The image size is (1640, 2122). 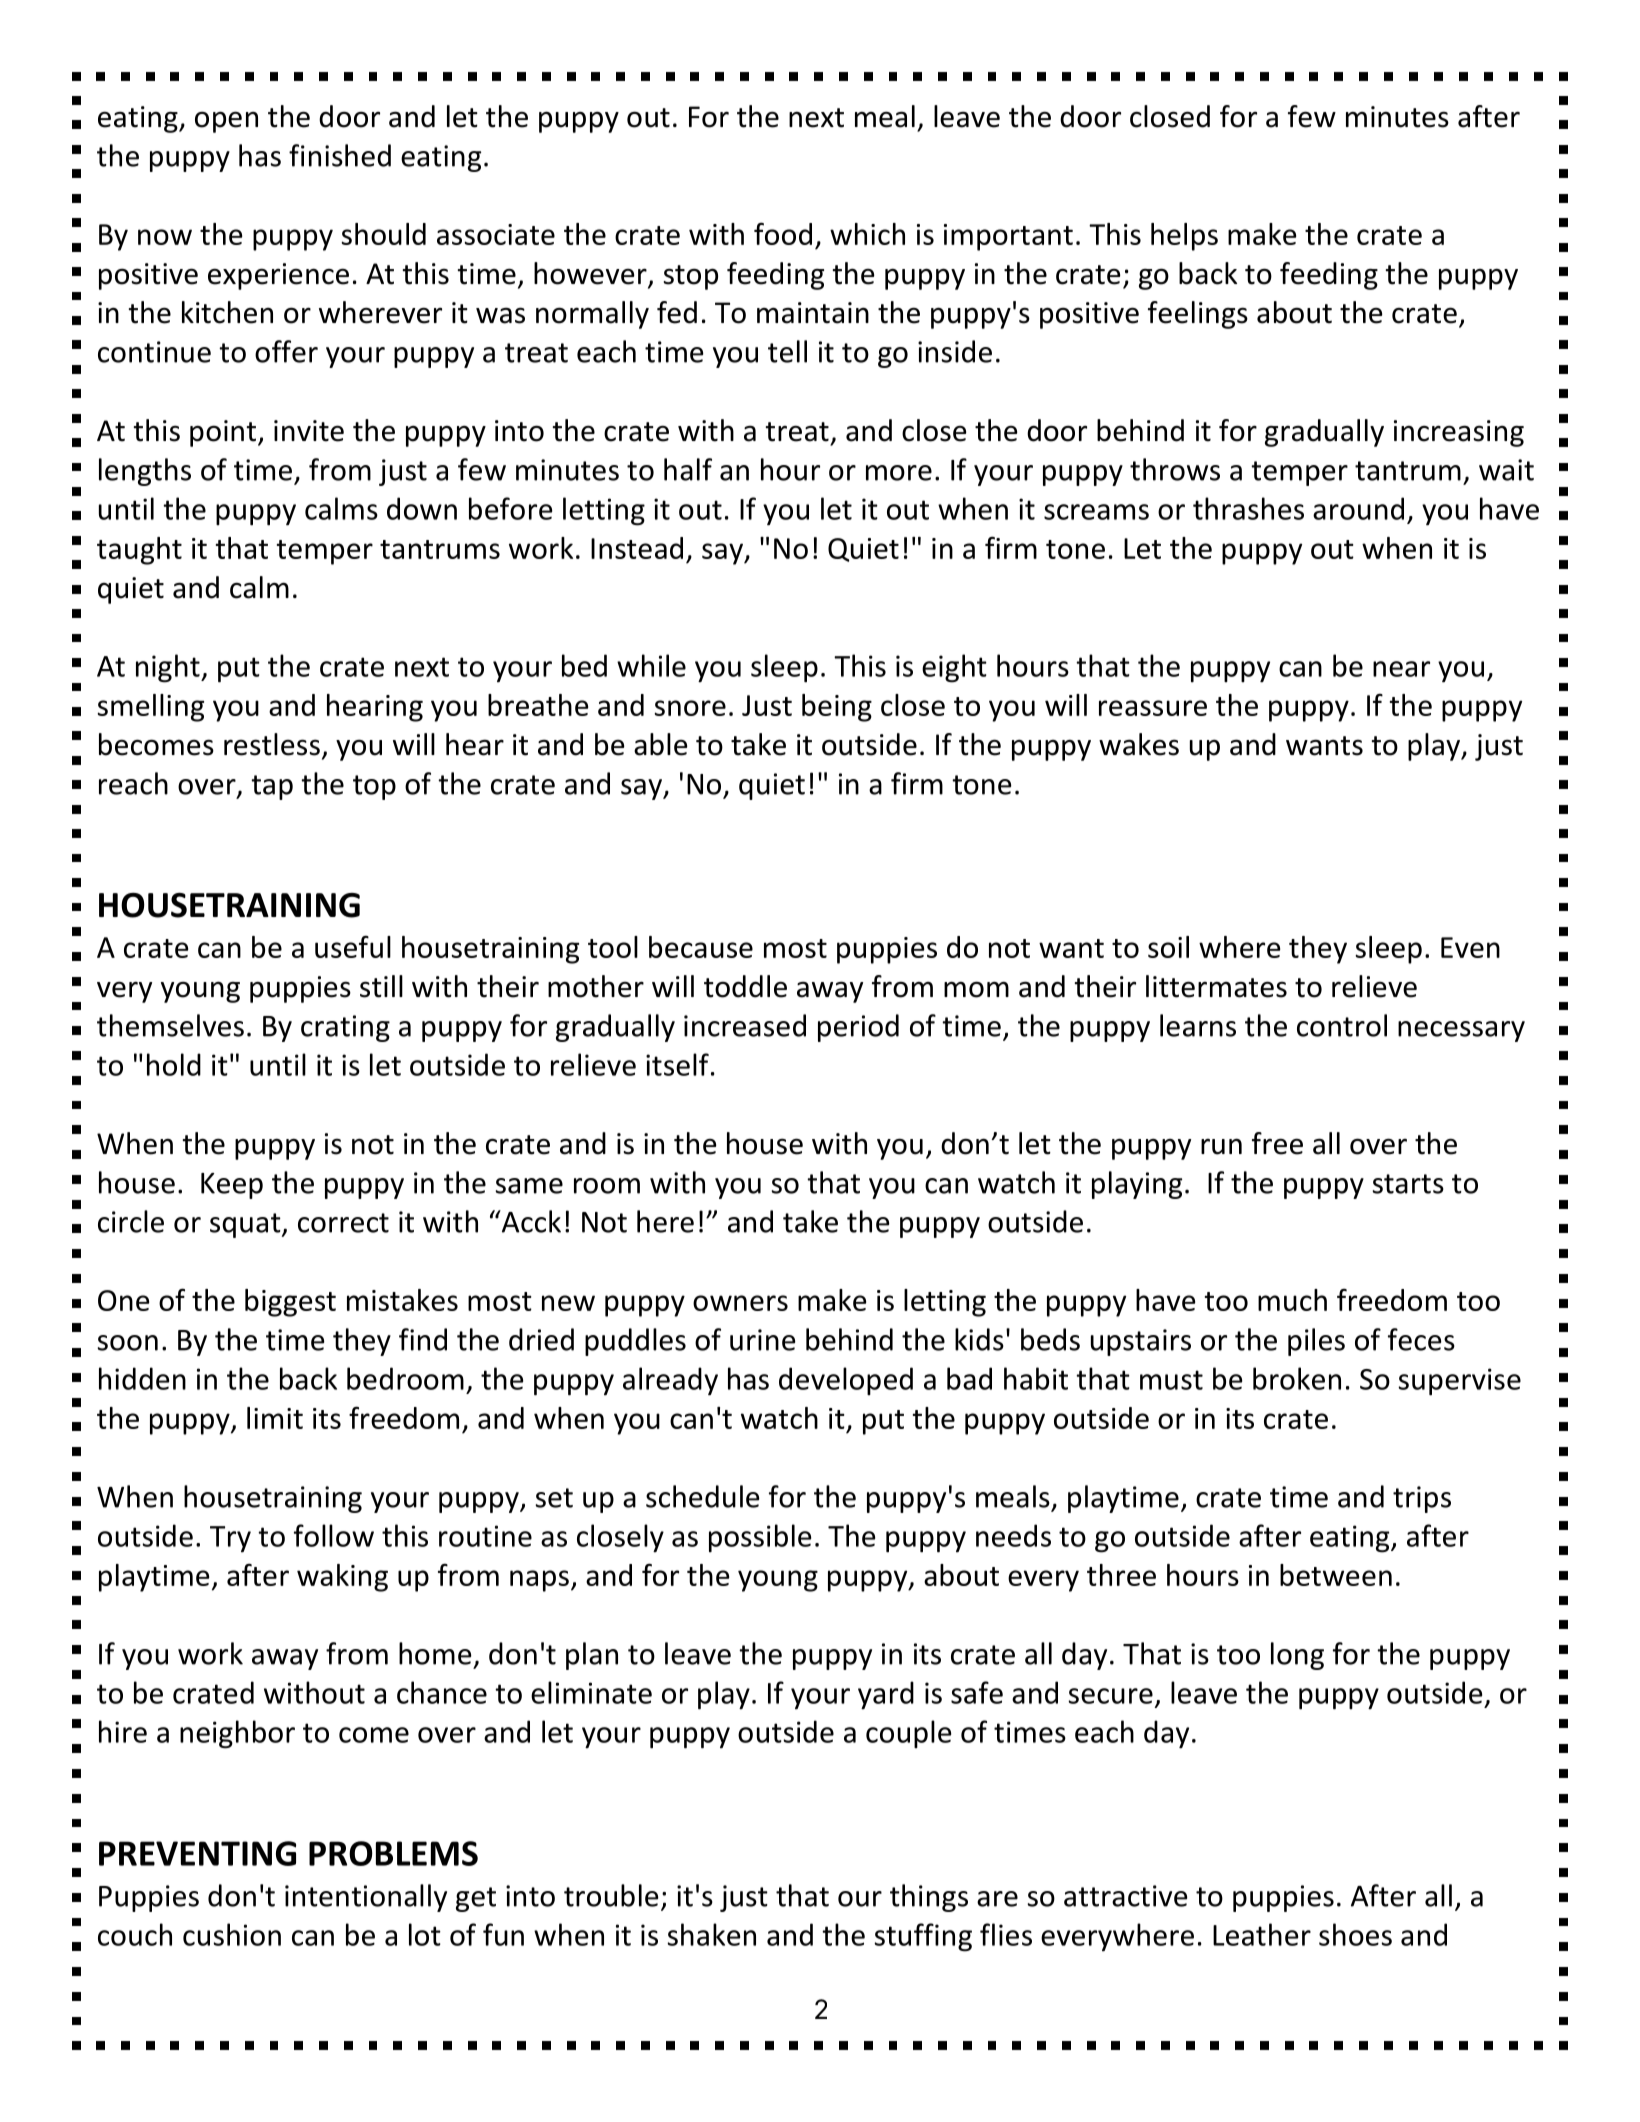 What do you see at coordinates (1342, 1025) in the screenshot?
I see `control` at bounding box center [1342, 1025].
